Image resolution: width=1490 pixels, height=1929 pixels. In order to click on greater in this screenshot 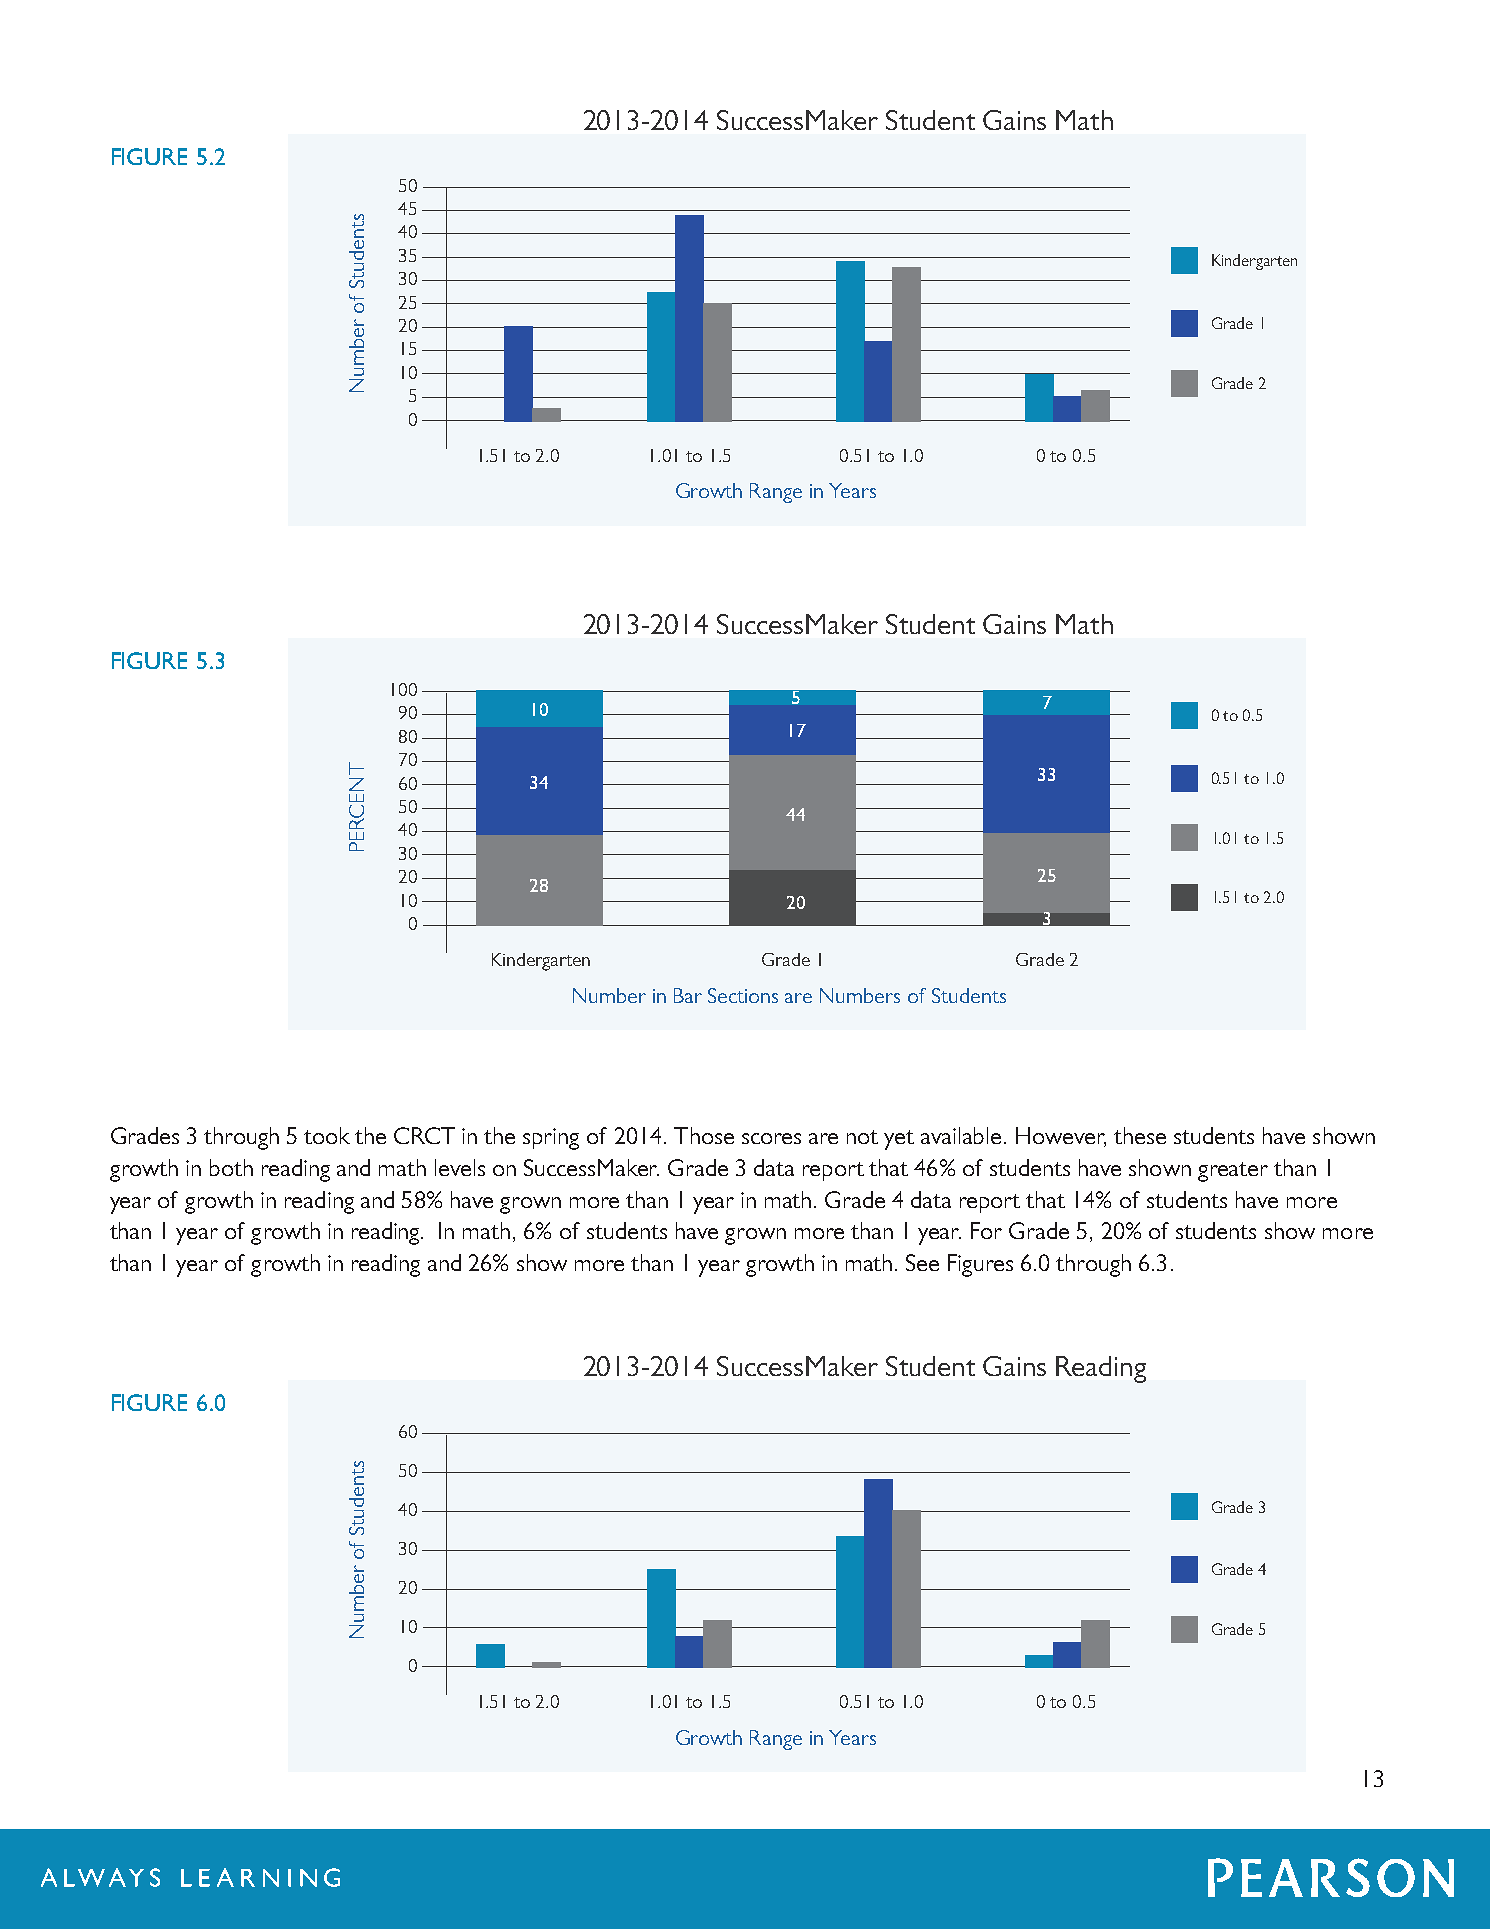, I will do `click(1233, 1172)`.
